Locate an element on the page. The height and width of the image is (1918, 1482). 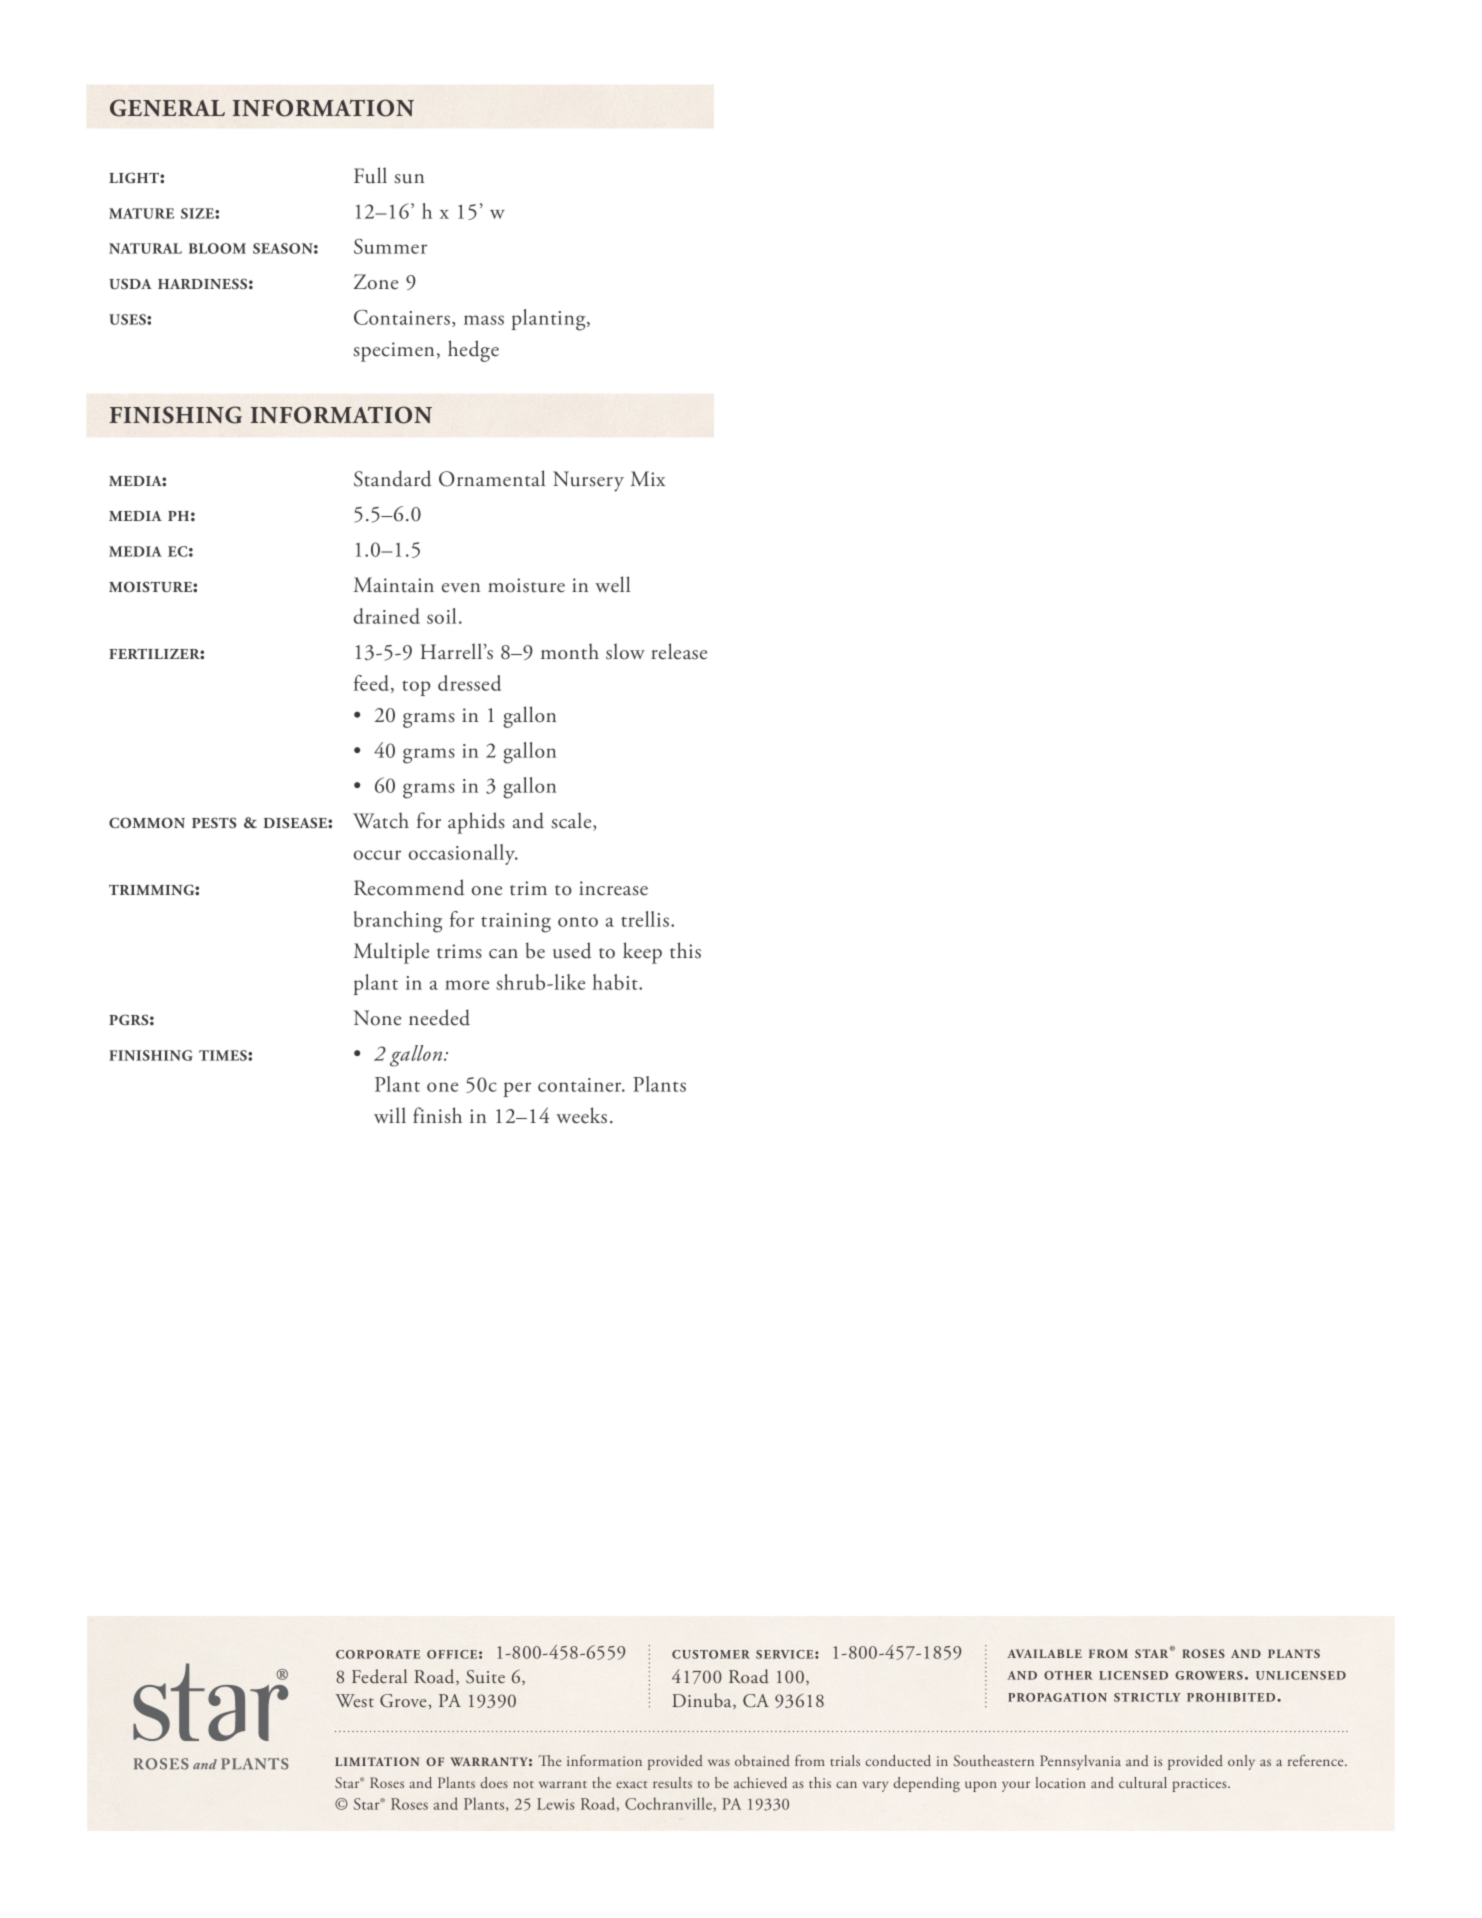
keep is located at coordinates (642, 953).
